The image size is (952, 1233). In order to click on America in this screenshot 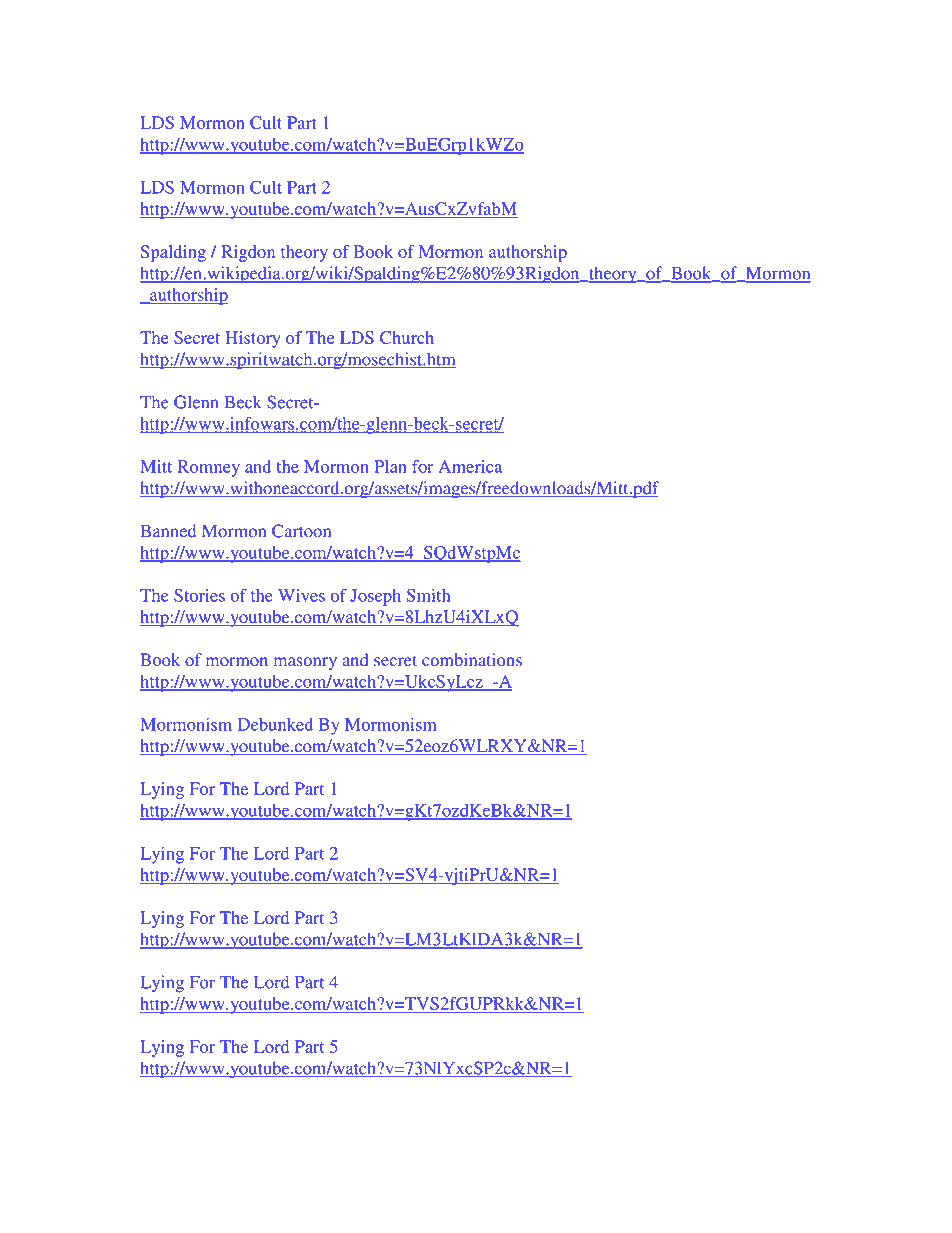, I will do `click(470, 466)`.
